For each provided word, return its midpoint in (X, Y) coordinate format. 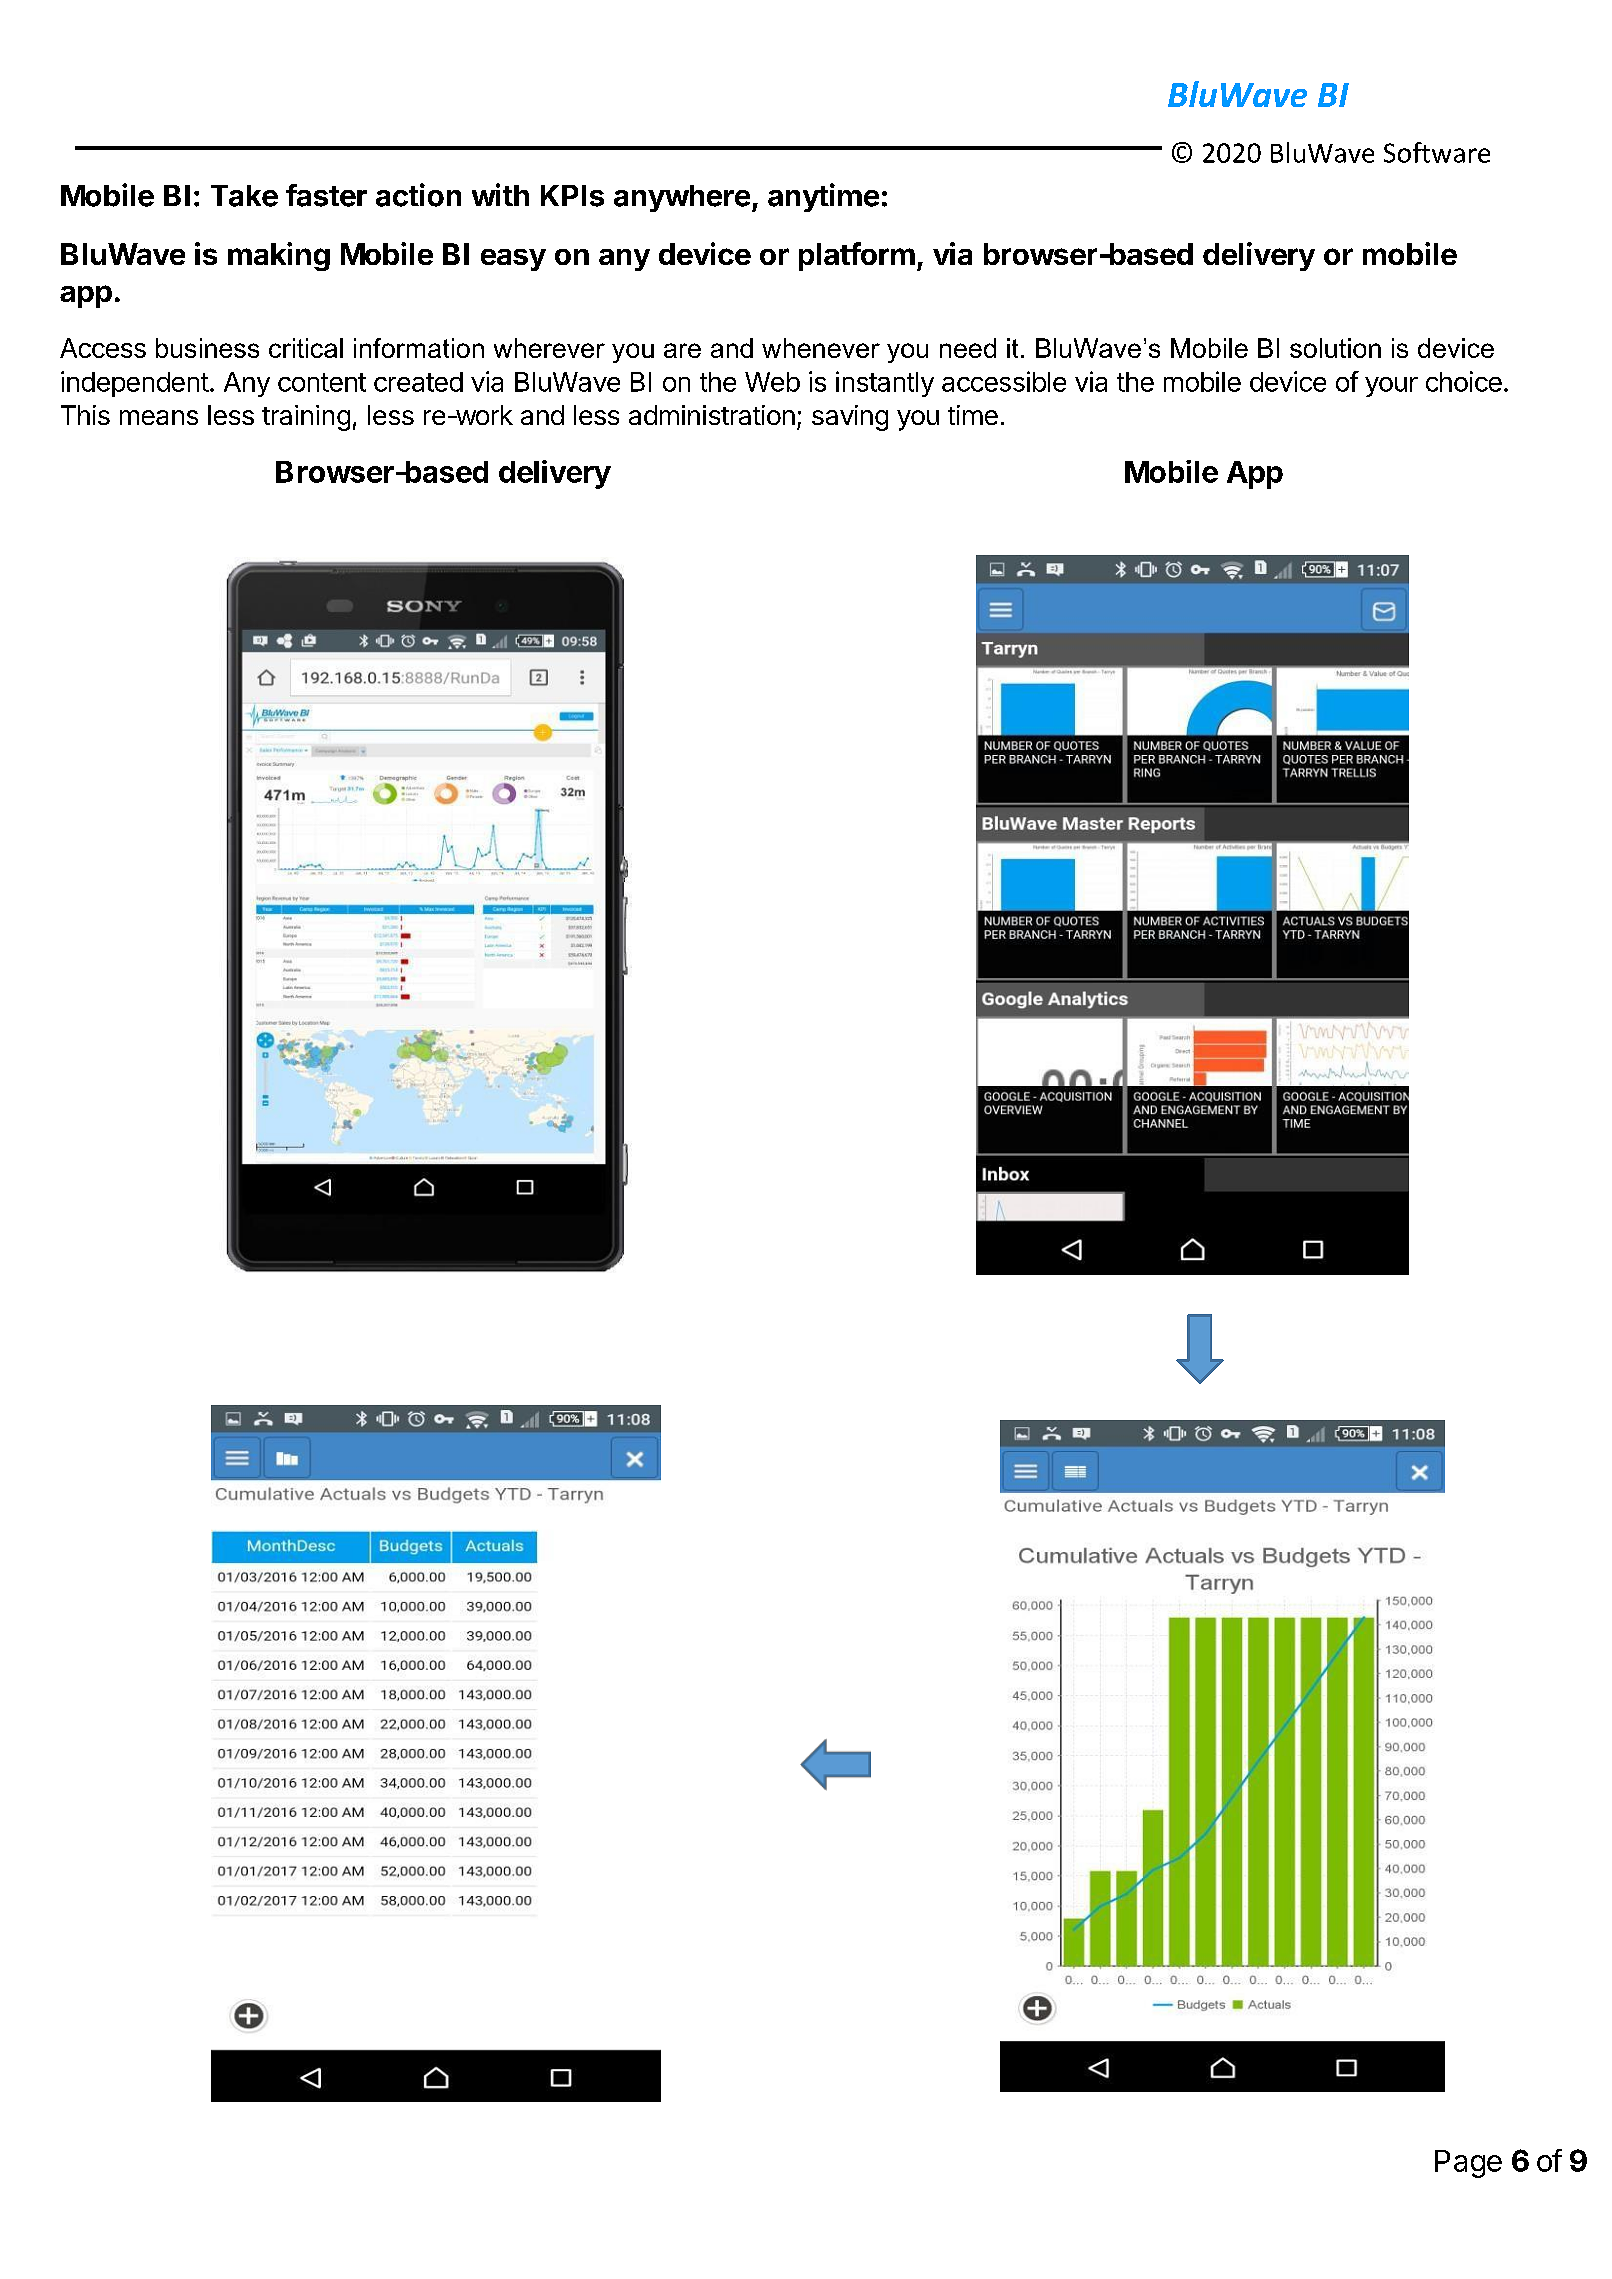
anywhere (682, 198)
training (306, 418)
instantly (885, 384)
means (159, 417)
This (85, 415)
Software (1437, 152)
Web (772, 382)
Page (1468, 2164)
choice (1464, 381)
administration (712, 415)
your (1391, 387)
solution (1335, 348)
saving (850, 418)
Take (244, 196)
